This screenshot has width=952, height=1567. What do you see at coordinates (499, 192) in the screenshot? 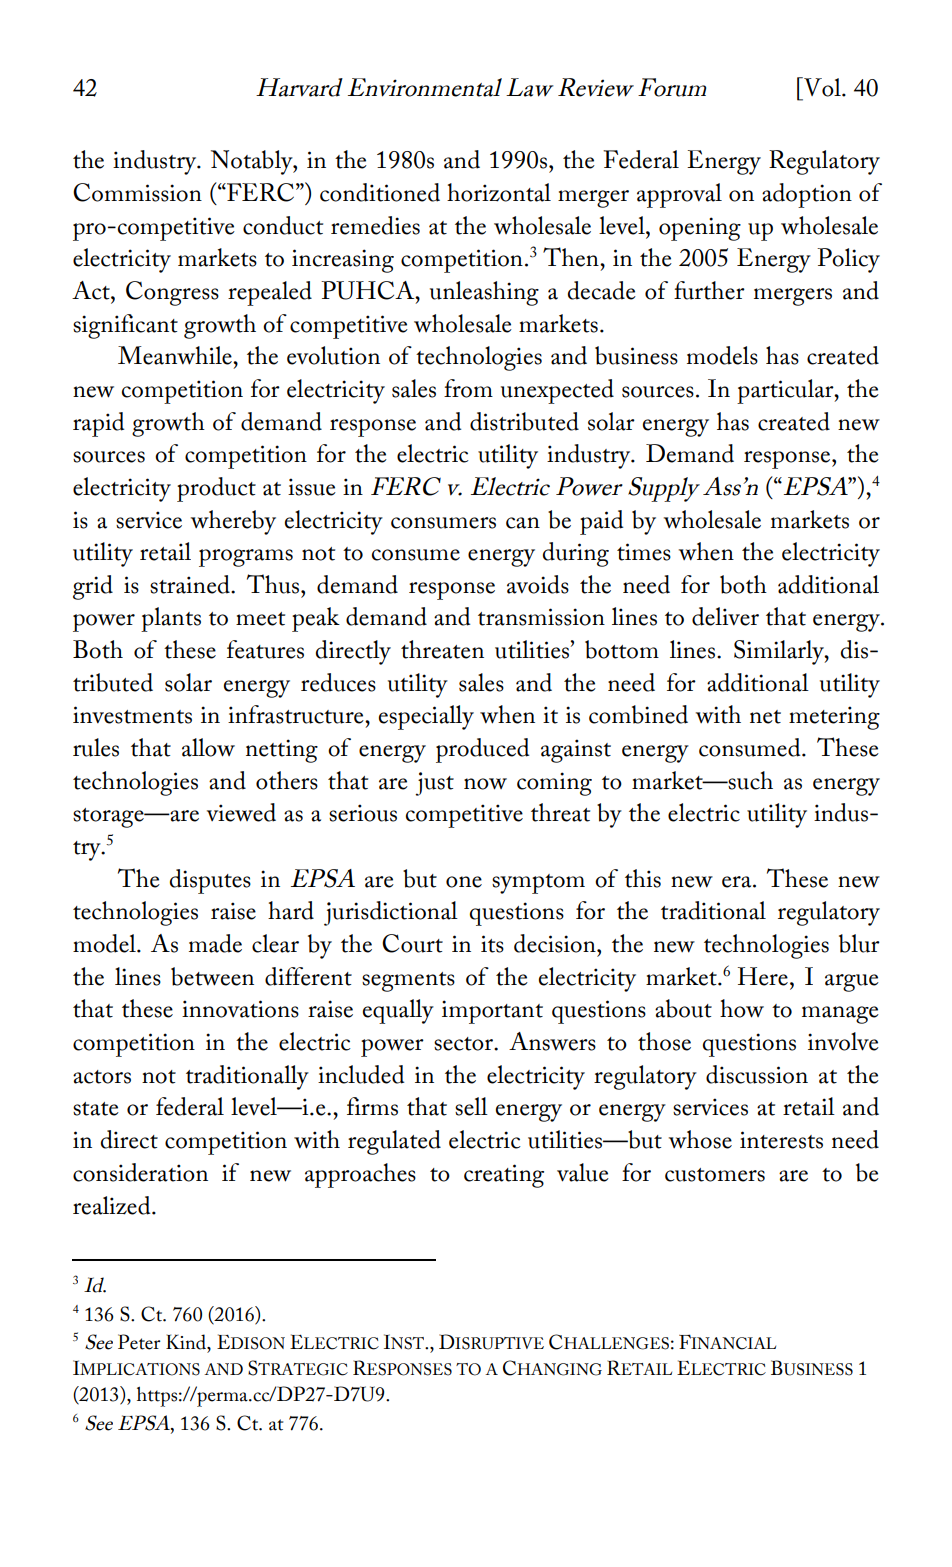
I see `horizontal` at bounding box center [499, 192].
